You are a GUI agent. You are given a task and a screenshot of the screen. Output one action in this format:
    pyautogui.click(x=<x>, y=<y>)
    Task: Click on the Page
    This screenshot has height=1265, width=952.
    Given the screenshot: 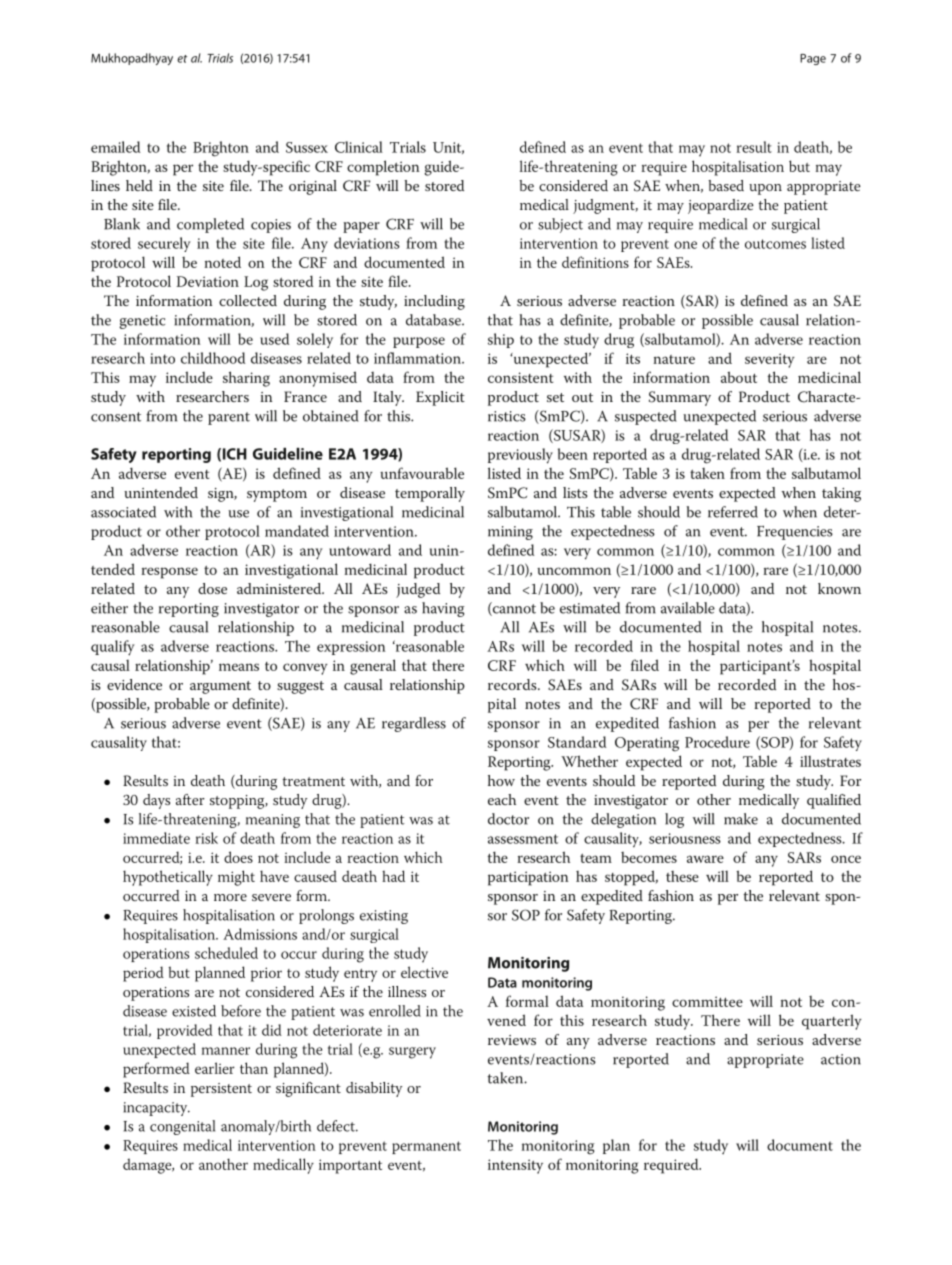 What is the action you would take?
    pyautogui.click(x=813, y=59)
